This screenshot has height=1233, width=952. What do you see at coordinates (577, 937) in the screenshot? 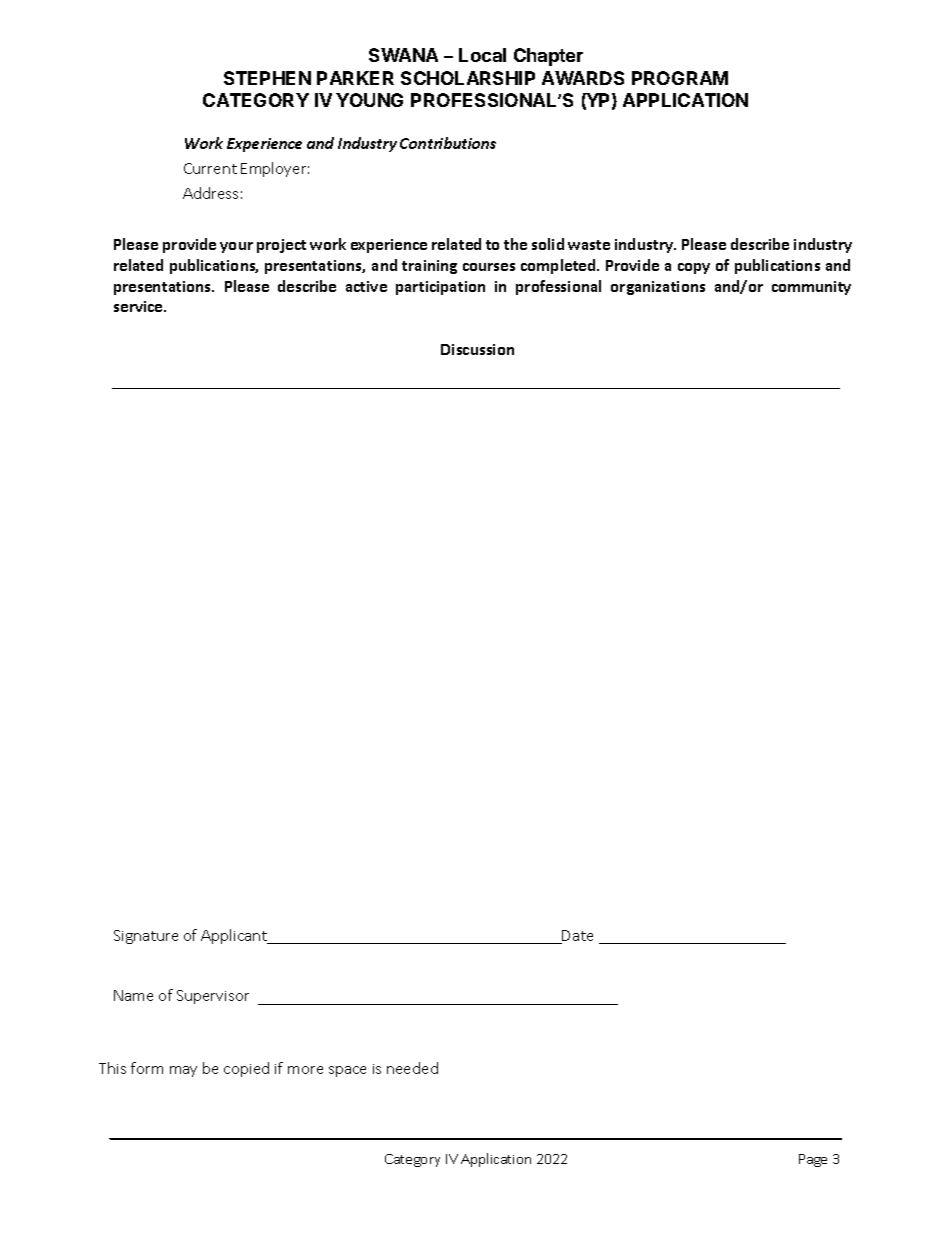
I see `Date` at bounding box center [577, 937].
